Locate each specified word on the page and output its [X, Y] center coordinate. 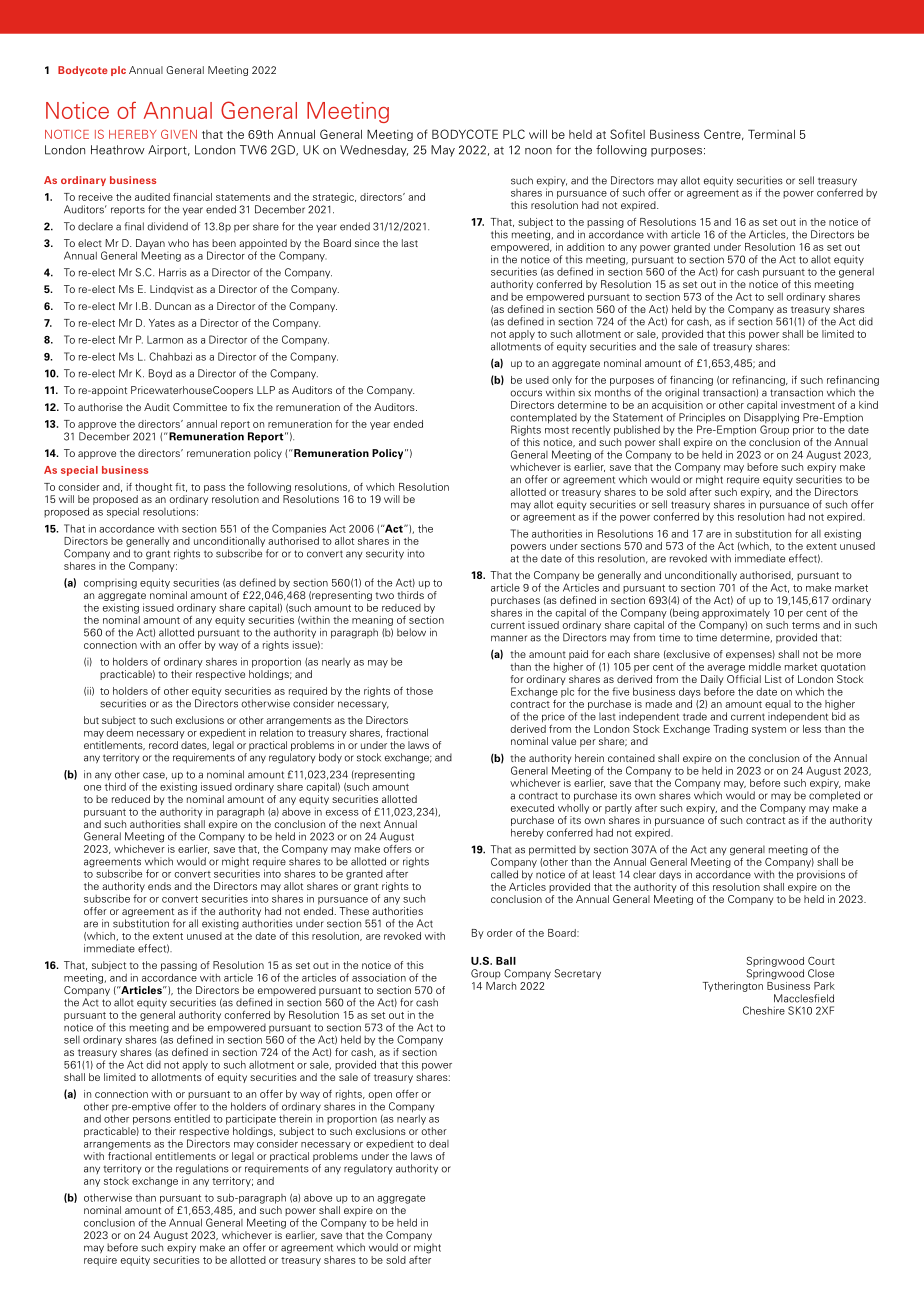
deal [439, 1144]
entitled [192, 1118]
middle [765, 666]
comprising [110, 584]
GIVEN [179, 134]
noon [538, 151]
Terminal [771, 134]
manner [509, 638]
